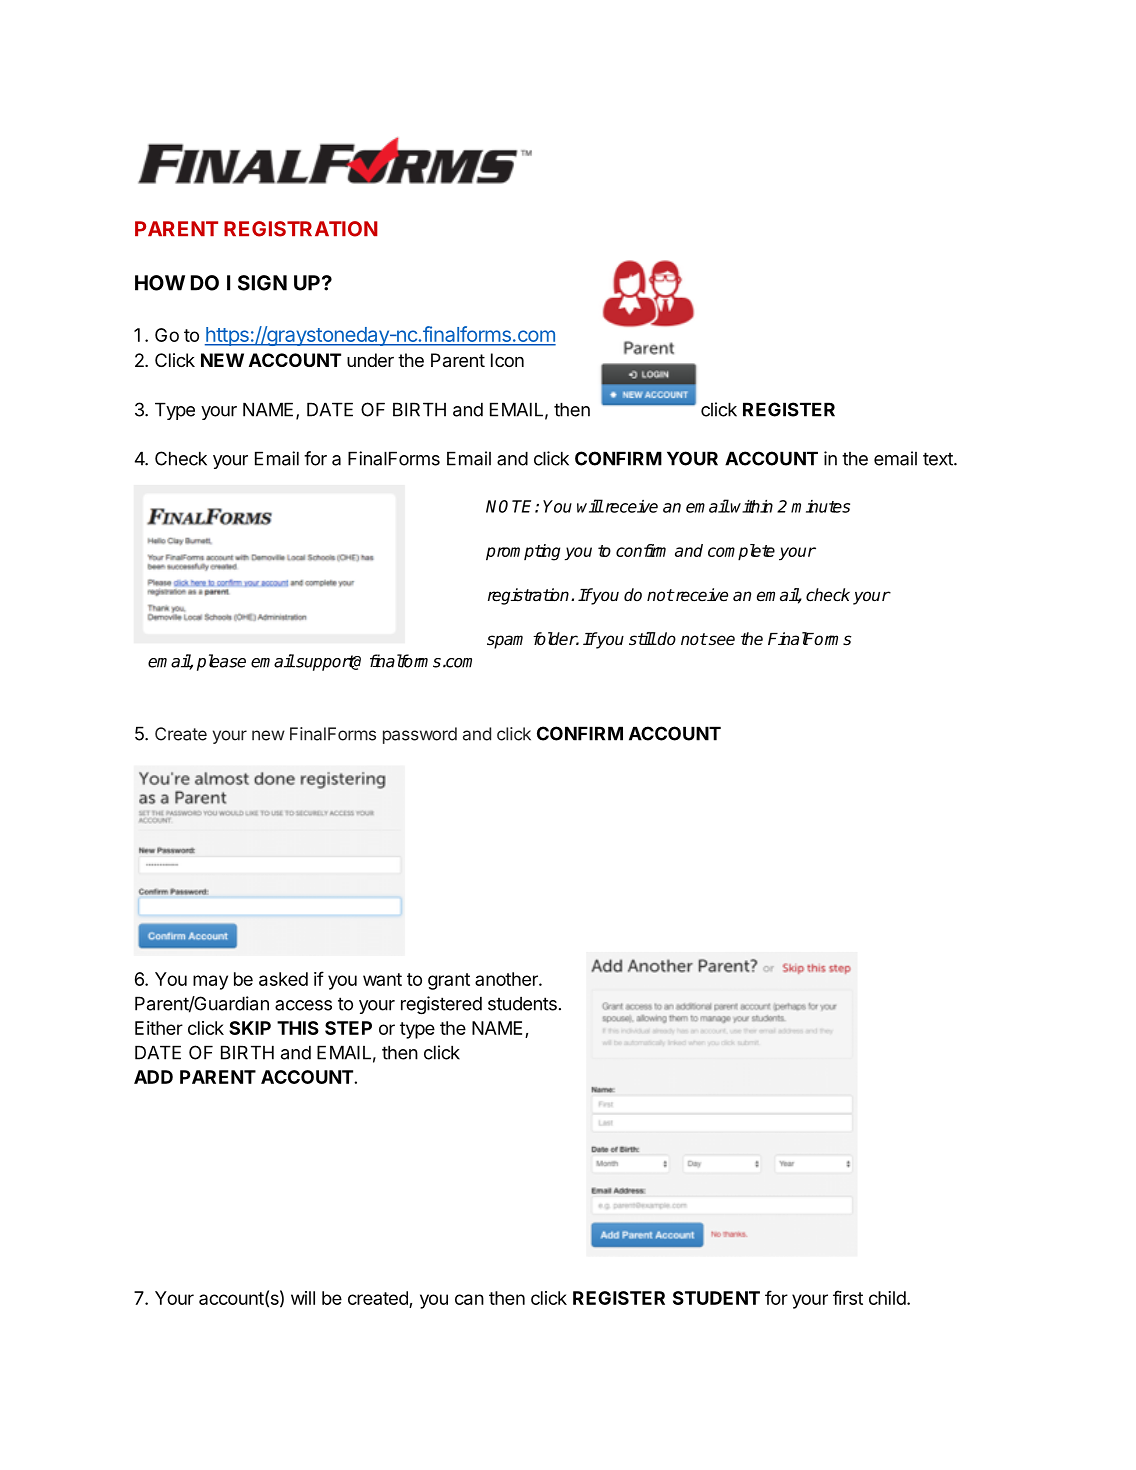 The width and height of the screenshot is (1136, 1470). What do you see at coordinates (449, 981) in the screenshot?
I see `grant` at bounding box center [449, 981].
